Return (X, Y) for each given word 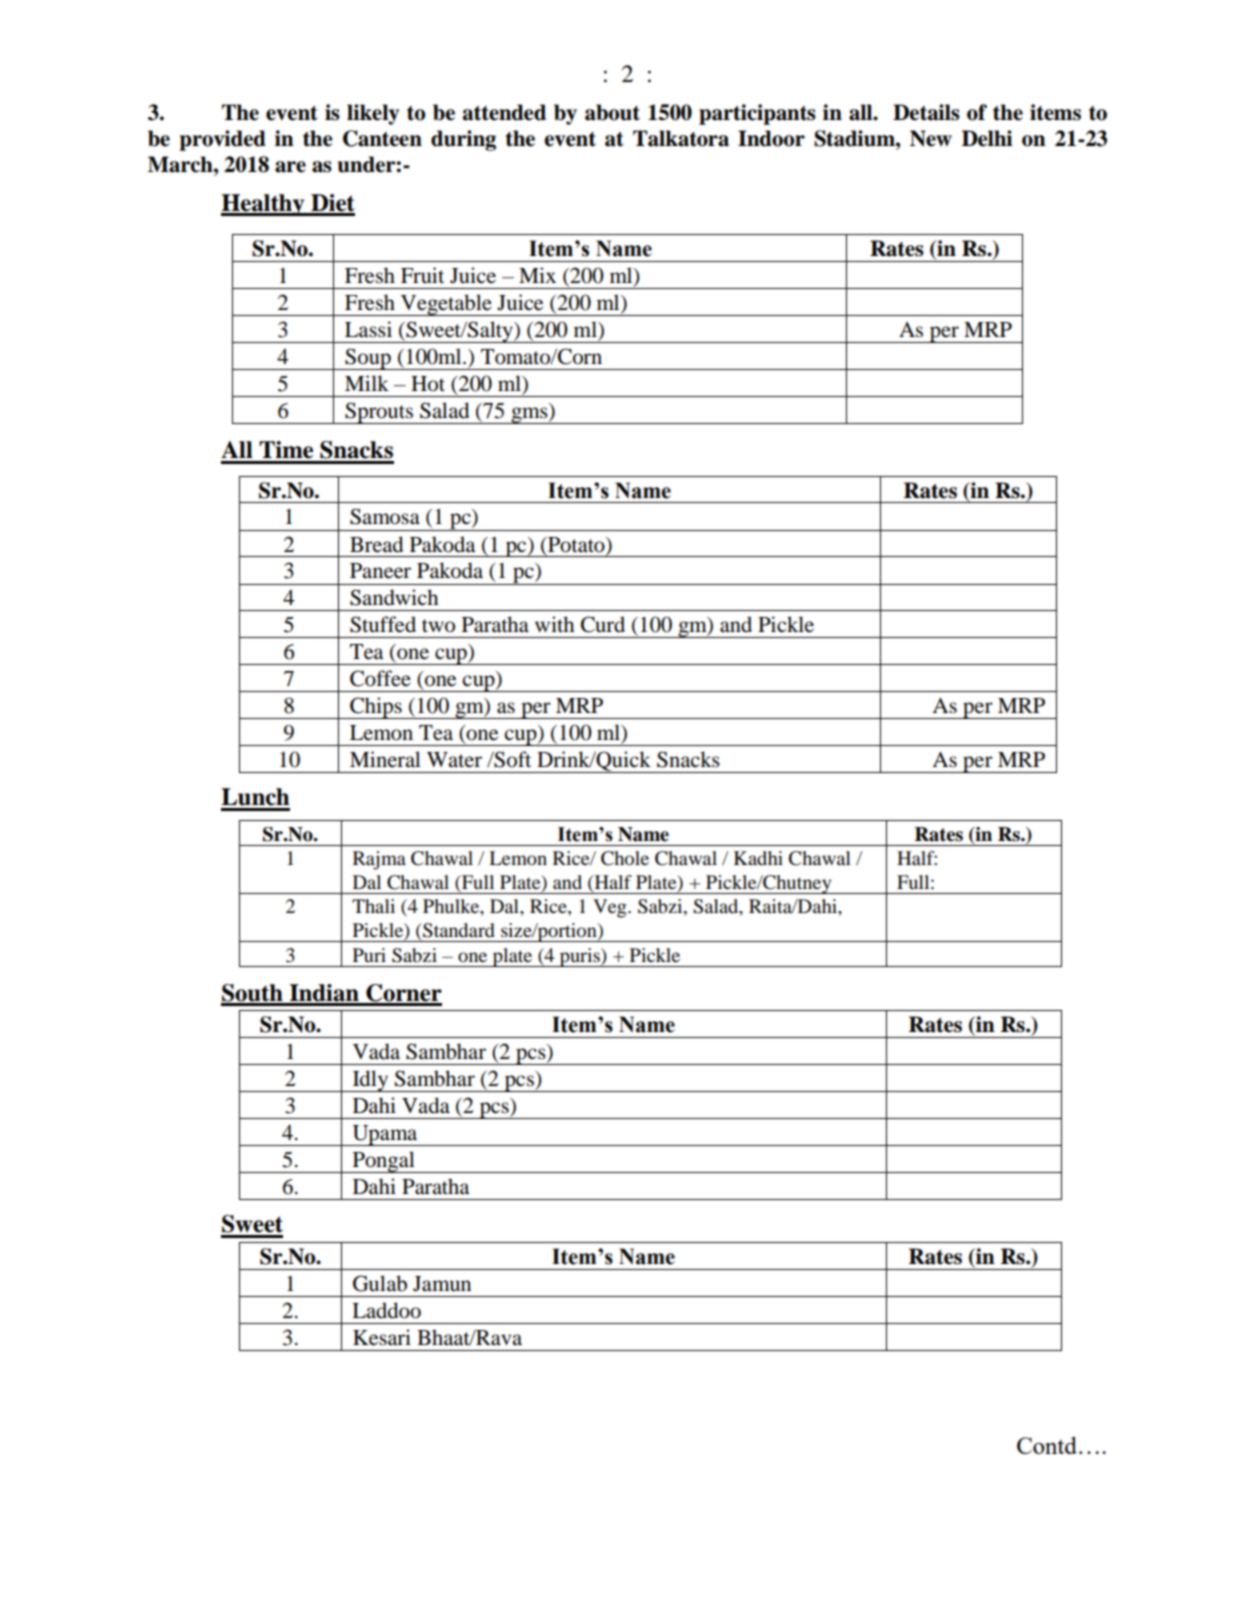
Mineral (385, 759)
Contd (1047, 1445)
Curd (603, 624)
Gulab (380, 1283)
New (931, 138)
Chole (625, 858)
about (612, 112)
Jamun (442, 1284)
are (290, 167)
